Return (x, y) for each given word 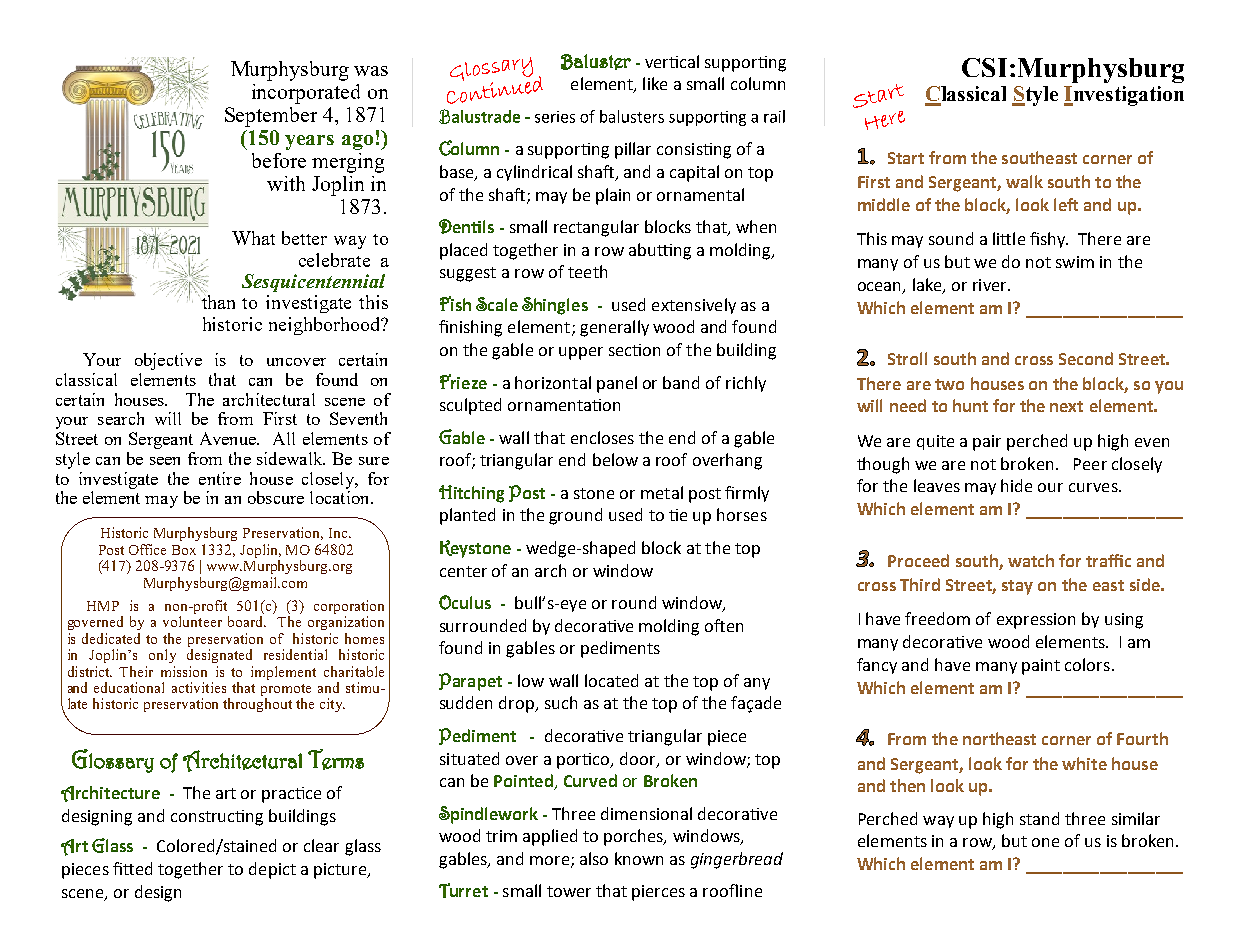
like (655, 83)
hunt (970, 405)
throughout (257, 705)
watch (1031, 560)
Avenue (229, 438)
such (561, 702)
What (253, 238)
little (1009, 238)
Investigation (1124, 96)
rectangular (596, 228)
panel (617, 384)
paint (1041, 667)
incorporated (306, 94)
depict (272, 870)
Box (184, 550)
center (463, 571)
